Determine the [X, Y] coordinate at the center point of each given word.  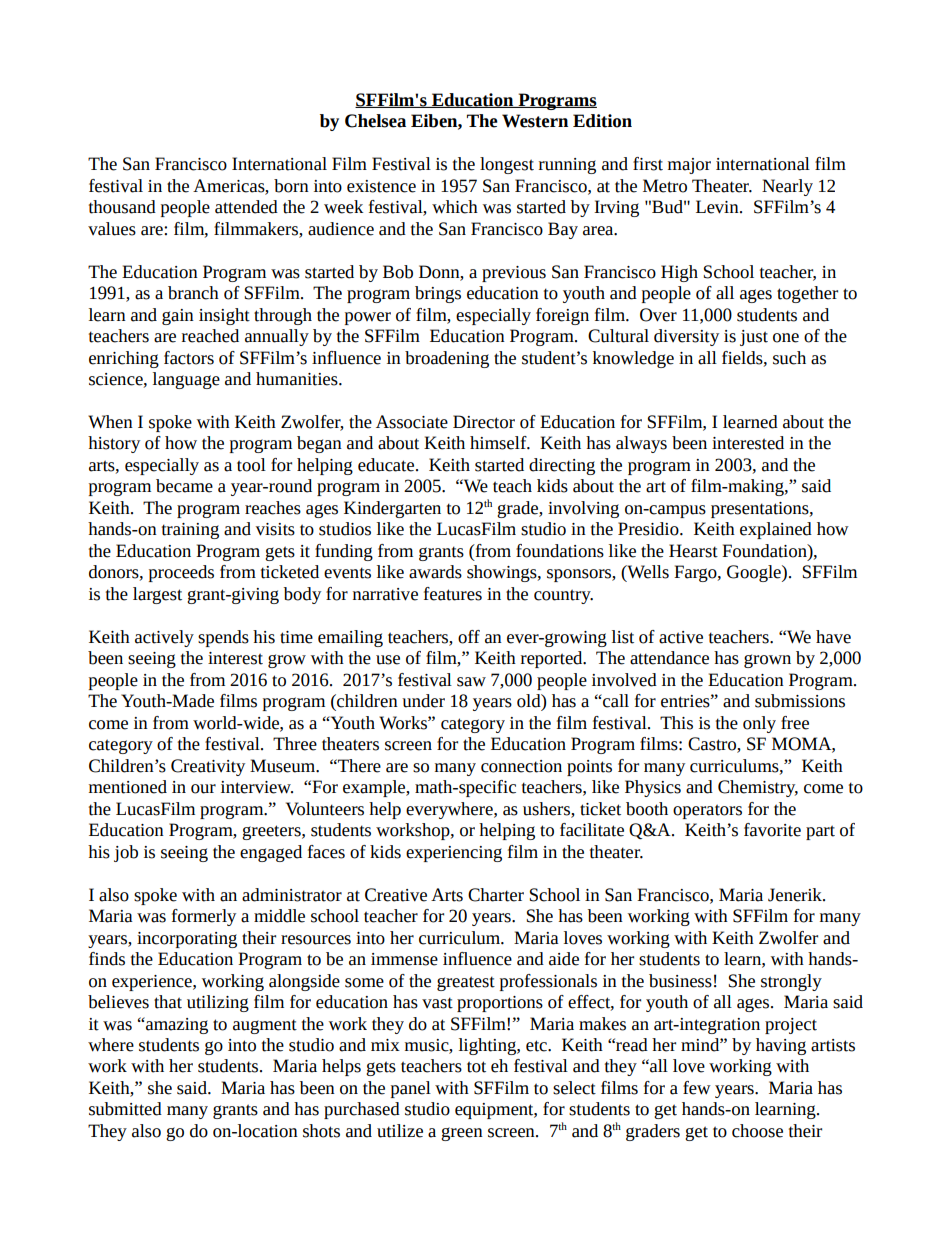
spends [223, 638]
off [469, 637]
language [186, 380]
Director [484, 422]
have [833, 637]
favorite [772, 830]
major [689, 166]
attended [246, 207]
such [789, 358]
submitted [125, 1109]
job [126, 853]
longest [507, 165]
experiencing [454, 854]
